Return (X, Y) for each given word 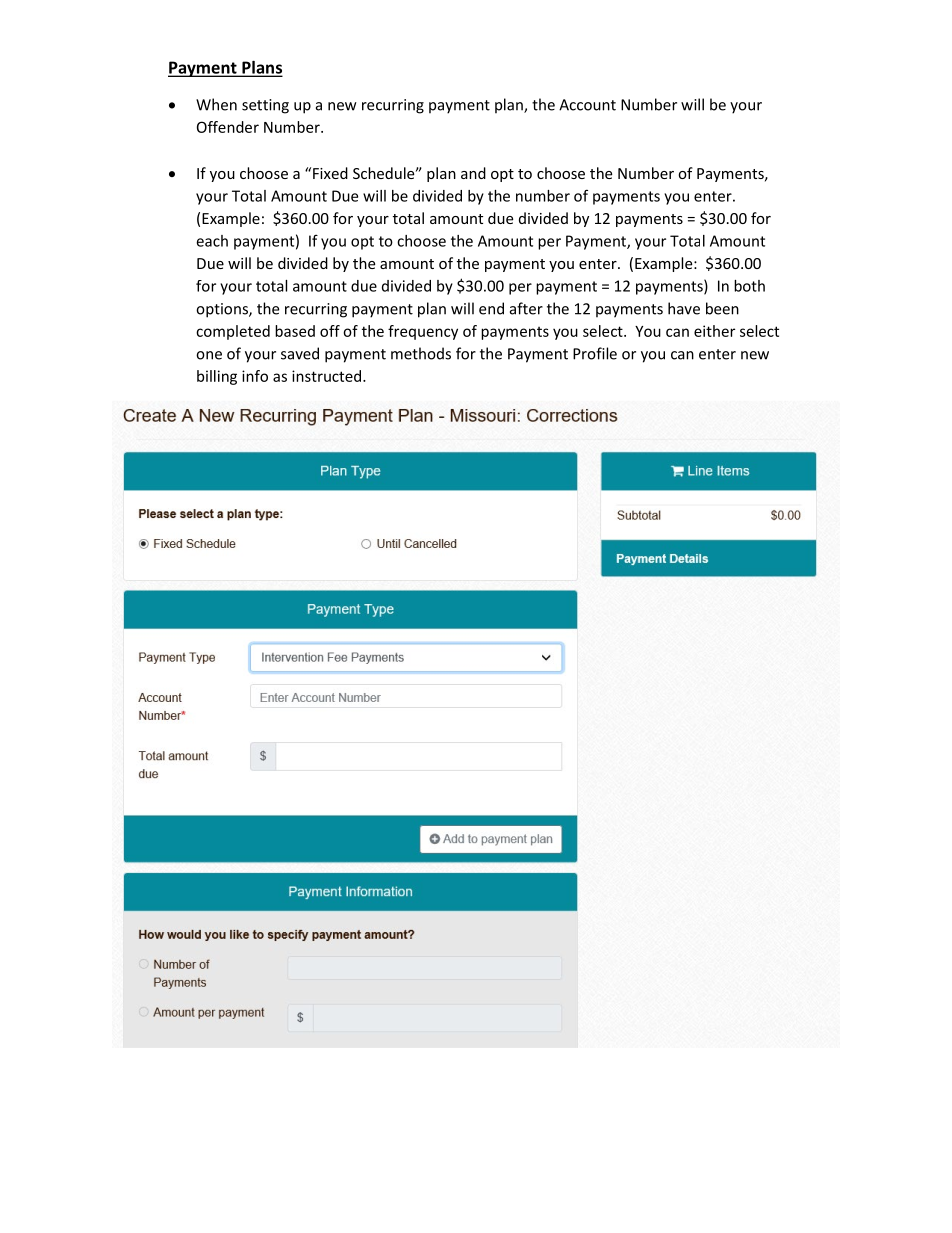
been (722, 308)
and (473, 173)
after (526, 308)
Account (587, 105)
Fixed (330, 173)
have (684, 308)
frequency (423, 332)
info (255, 376)
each (212, 241)
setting (265, 106)
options (223, 310)
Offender (228, 127)
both (749, 286)
